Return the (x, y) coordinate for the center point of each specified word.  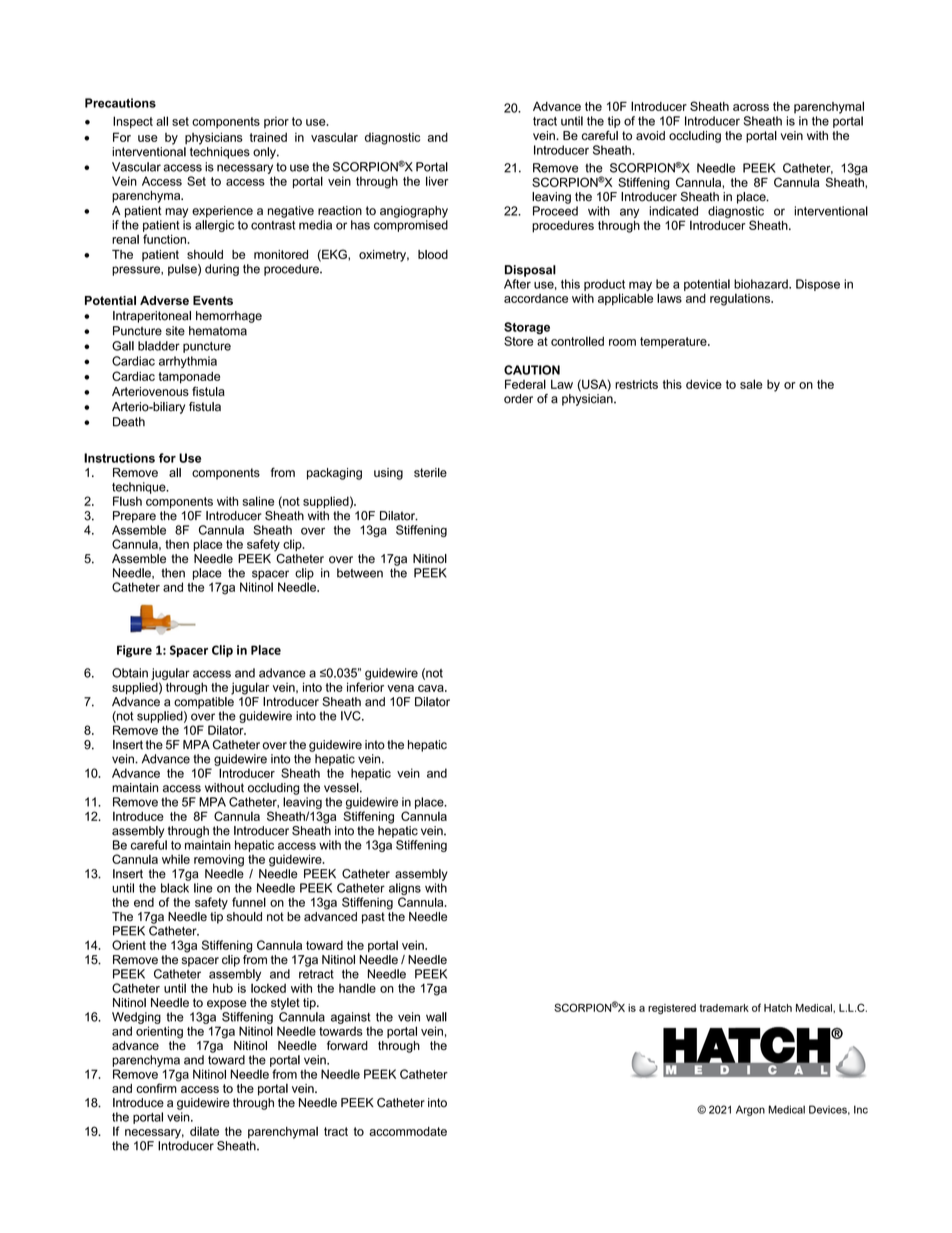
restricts (636, 384)
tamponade (189, 378)
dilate (204, 1131)
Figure (134, 651)
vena (400, 688)
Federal (525, 384)
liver (437, 181)
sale (751, 384)
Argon (750, 1110)
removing (219, 860)
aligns (405, 889)
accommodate (408, 1131)
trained (268, 137)
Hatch (778, 1008)
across (751, 107)
